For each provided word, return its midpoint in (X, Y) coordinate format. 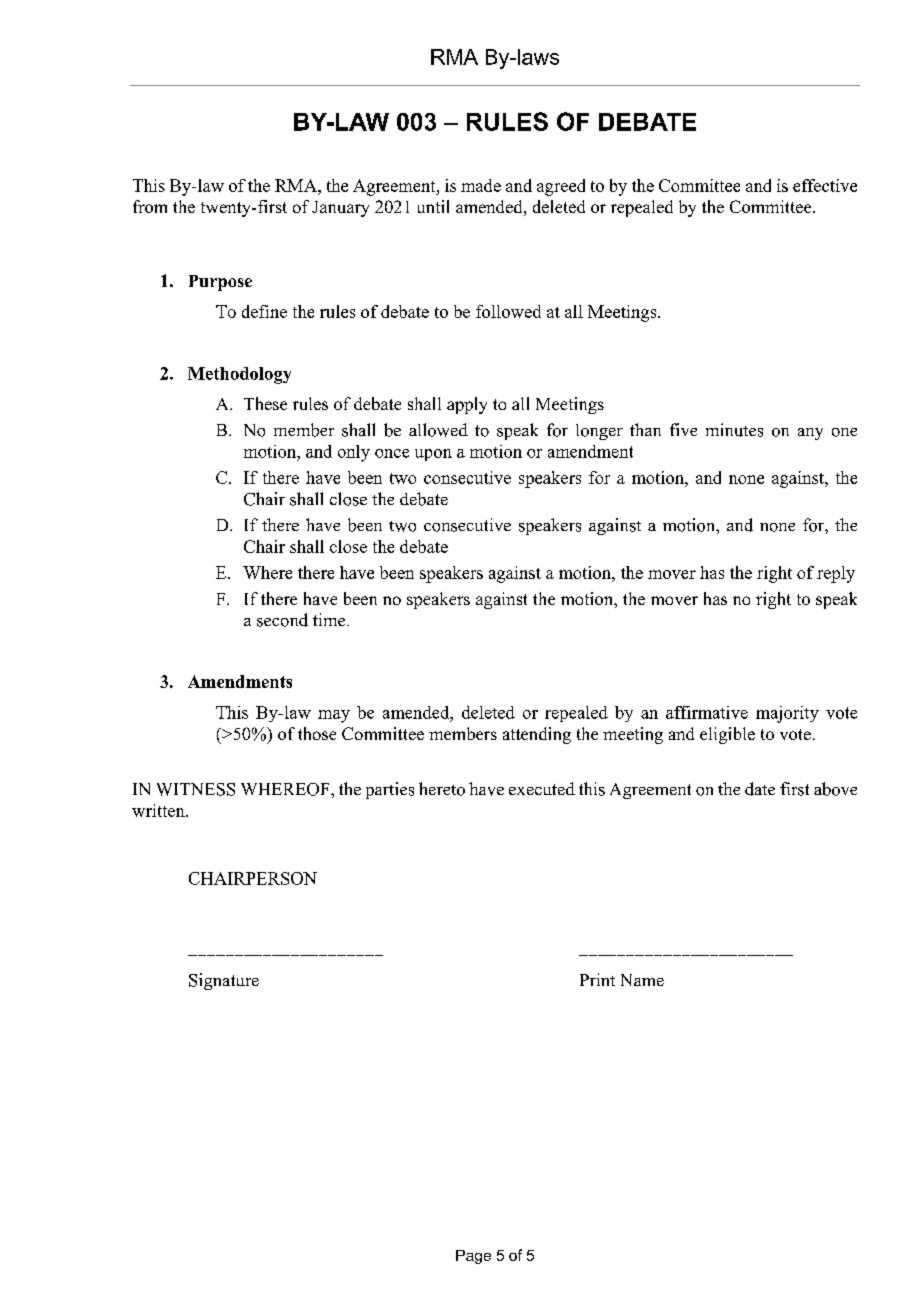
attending (537, 735)
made (481, 185)
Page (473, 1257)
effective (825, 185)
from (150, 206)
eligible (727, 735)
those (317, 733)
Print (597, 979)
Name (642, 980)
